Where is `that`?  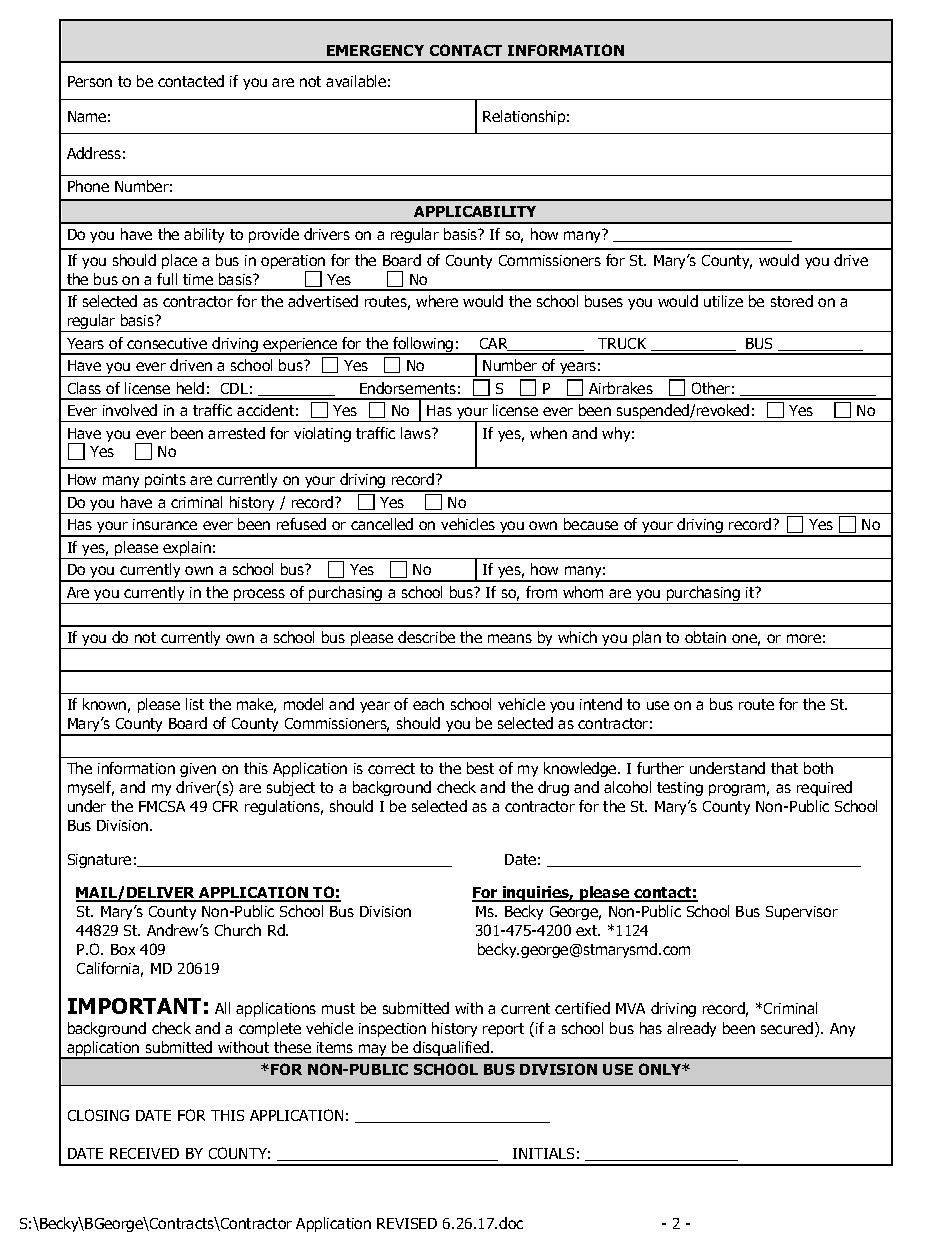 that is located at coordinates (784, 768).
